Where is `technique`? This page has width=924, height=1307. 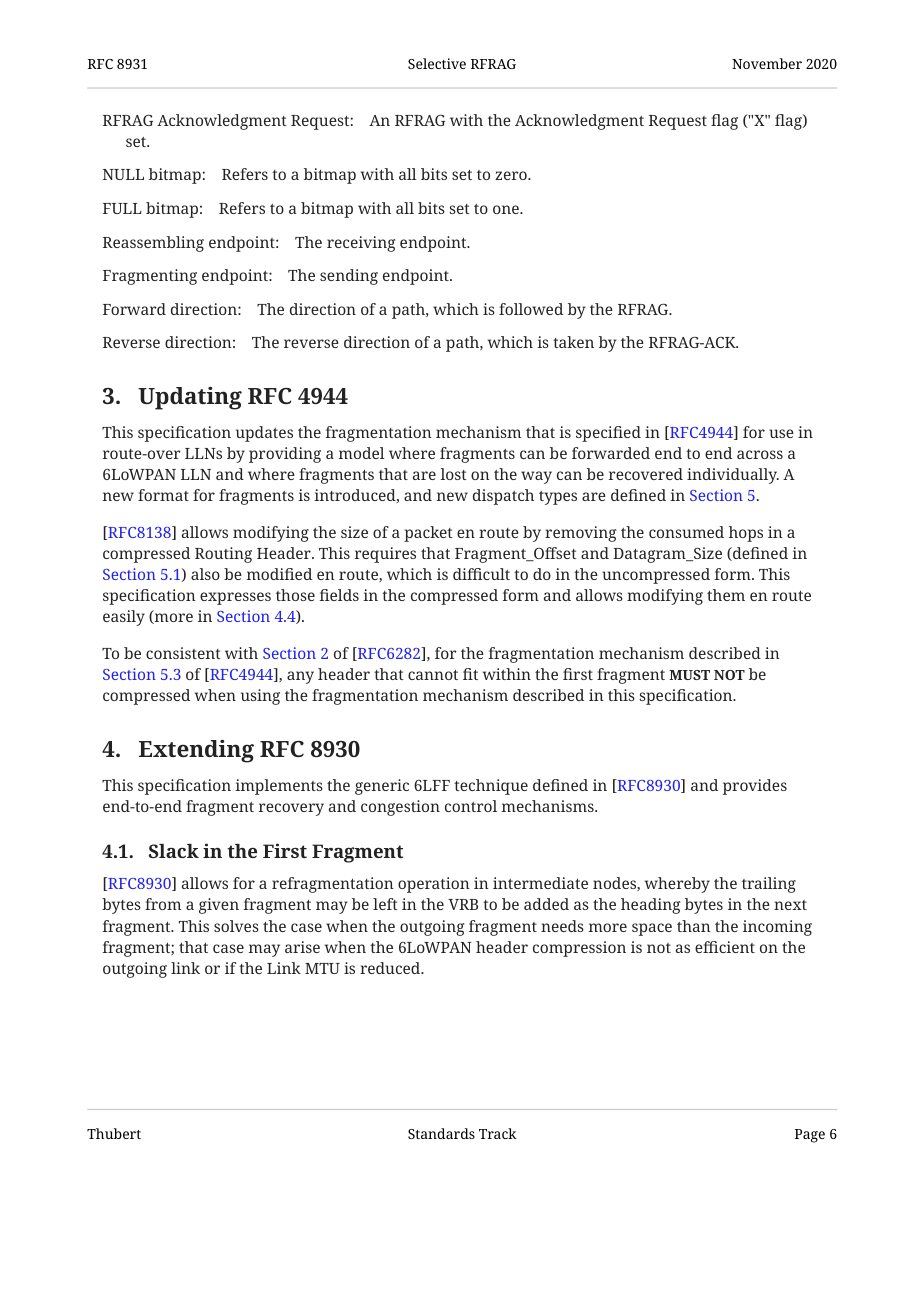
technique is located at coordinates (491, 787).
